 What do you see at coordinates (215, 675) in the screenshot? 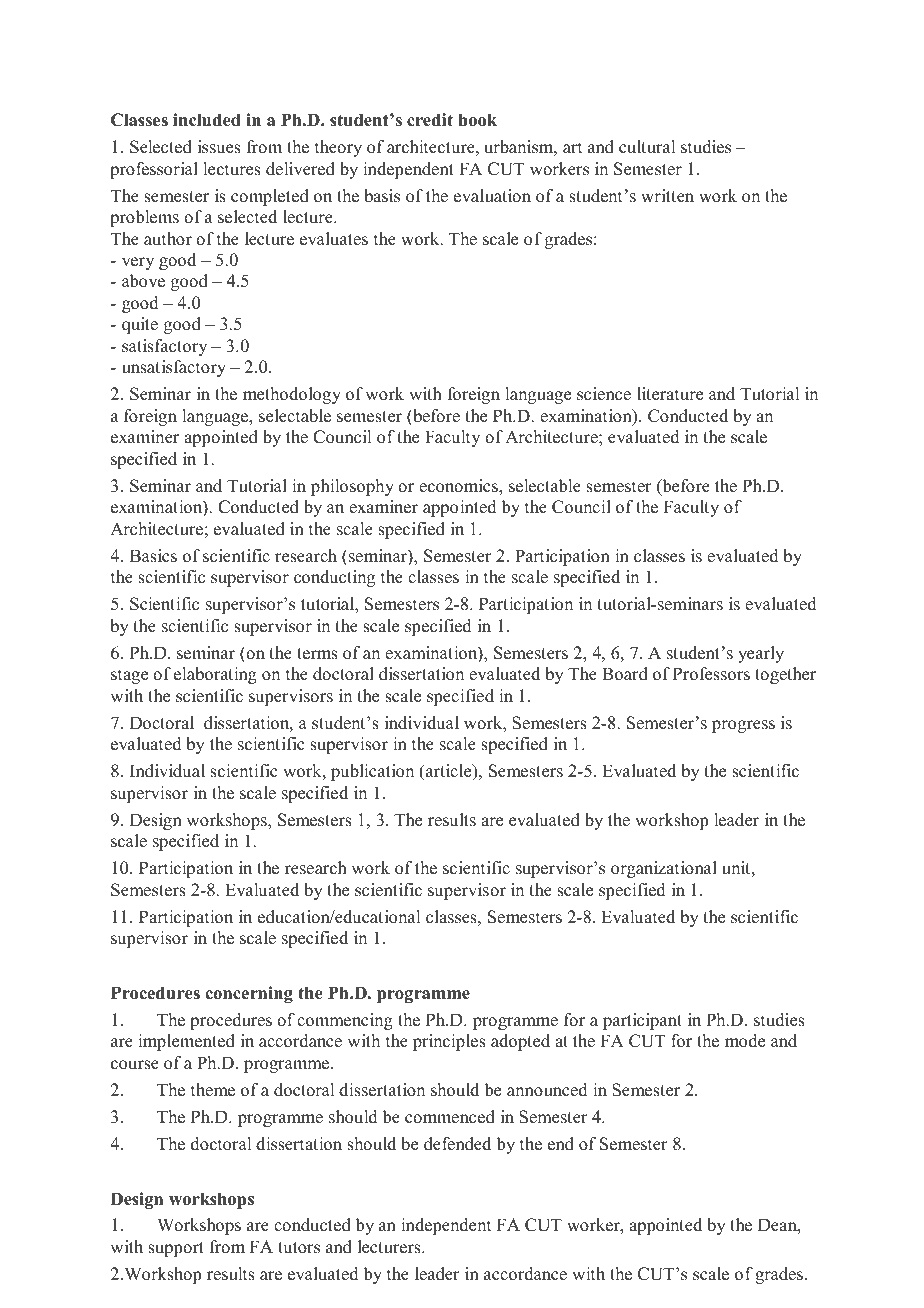
I see `elaborating` at bounding box center [215, 675].
